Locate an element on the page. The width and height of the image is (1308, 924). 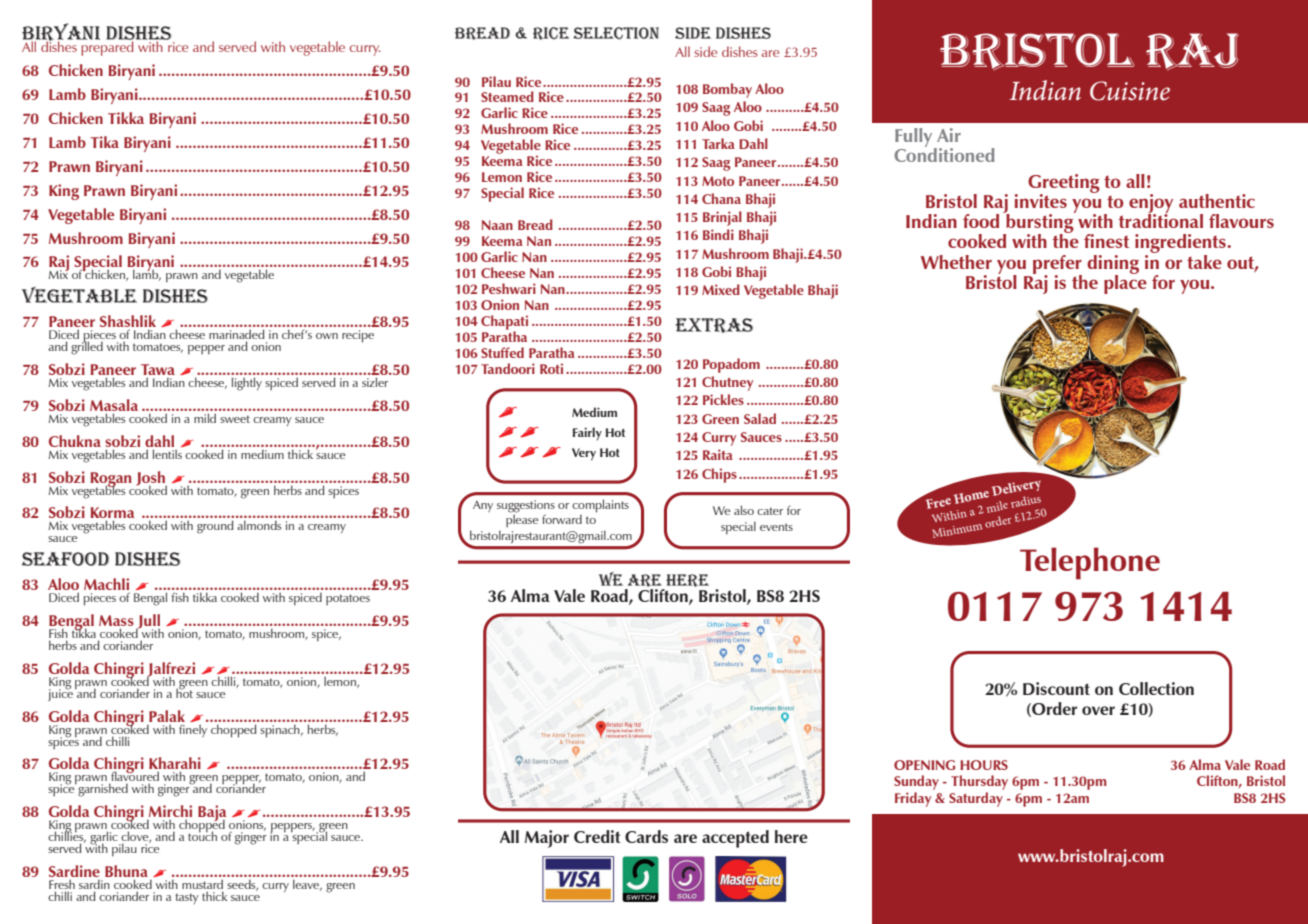
tasty is located at coordinates (187, 898).
